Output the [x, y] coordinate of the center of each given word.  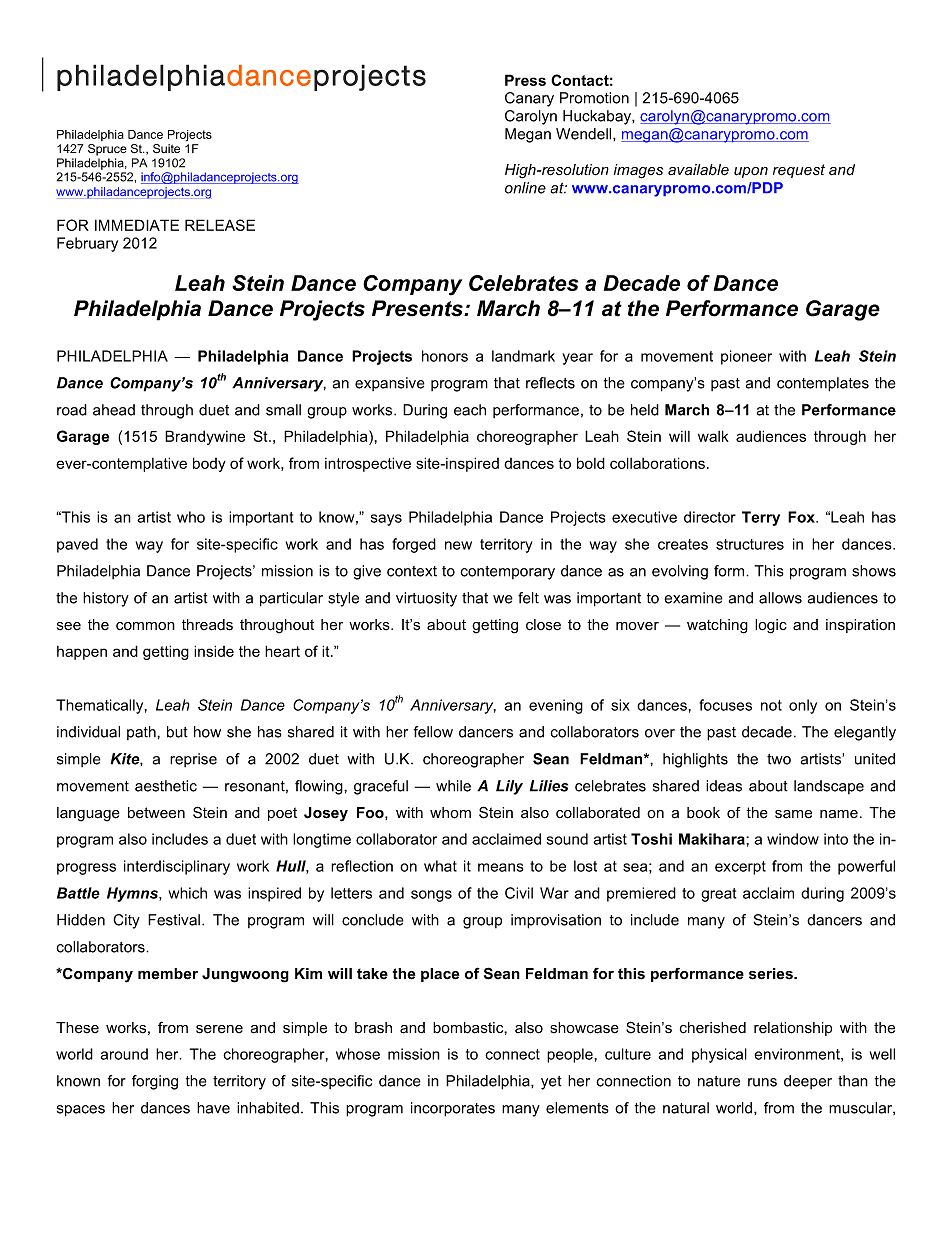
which [188, 893]
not [771, 705]
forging [155, 1082]
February [87, 244]
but [177, 732]
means [501, 867]
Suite [166, 148]
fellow [433, 732]
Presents [418, 308]
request [799, 171]
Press [525, 80]
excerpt [740, 868]
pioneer [746, 357]
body [209, 464]
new [458, 545]
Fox [802, 517]
